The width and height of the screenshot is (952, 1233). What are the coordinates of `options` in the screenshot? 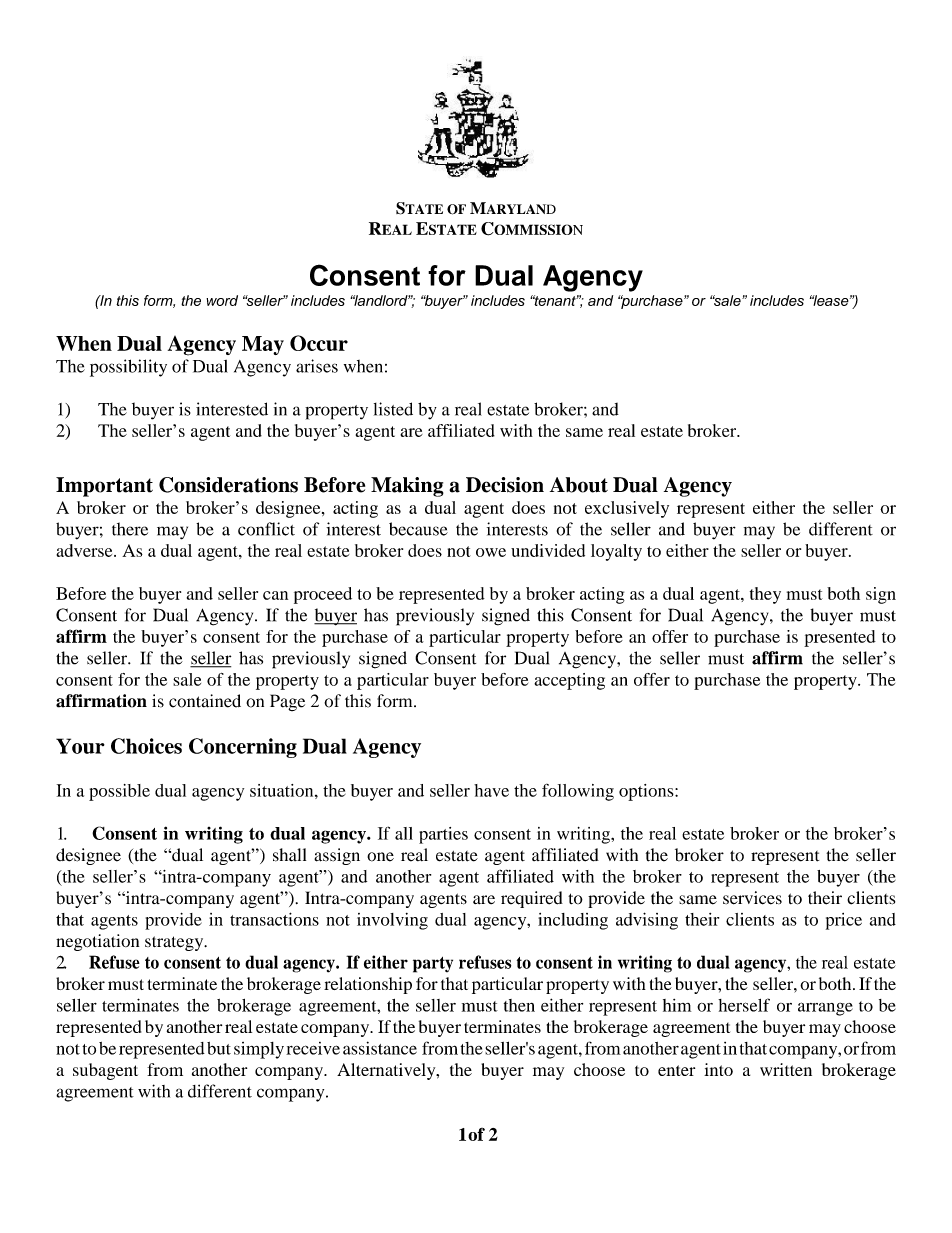 It's located at (647, 792).
